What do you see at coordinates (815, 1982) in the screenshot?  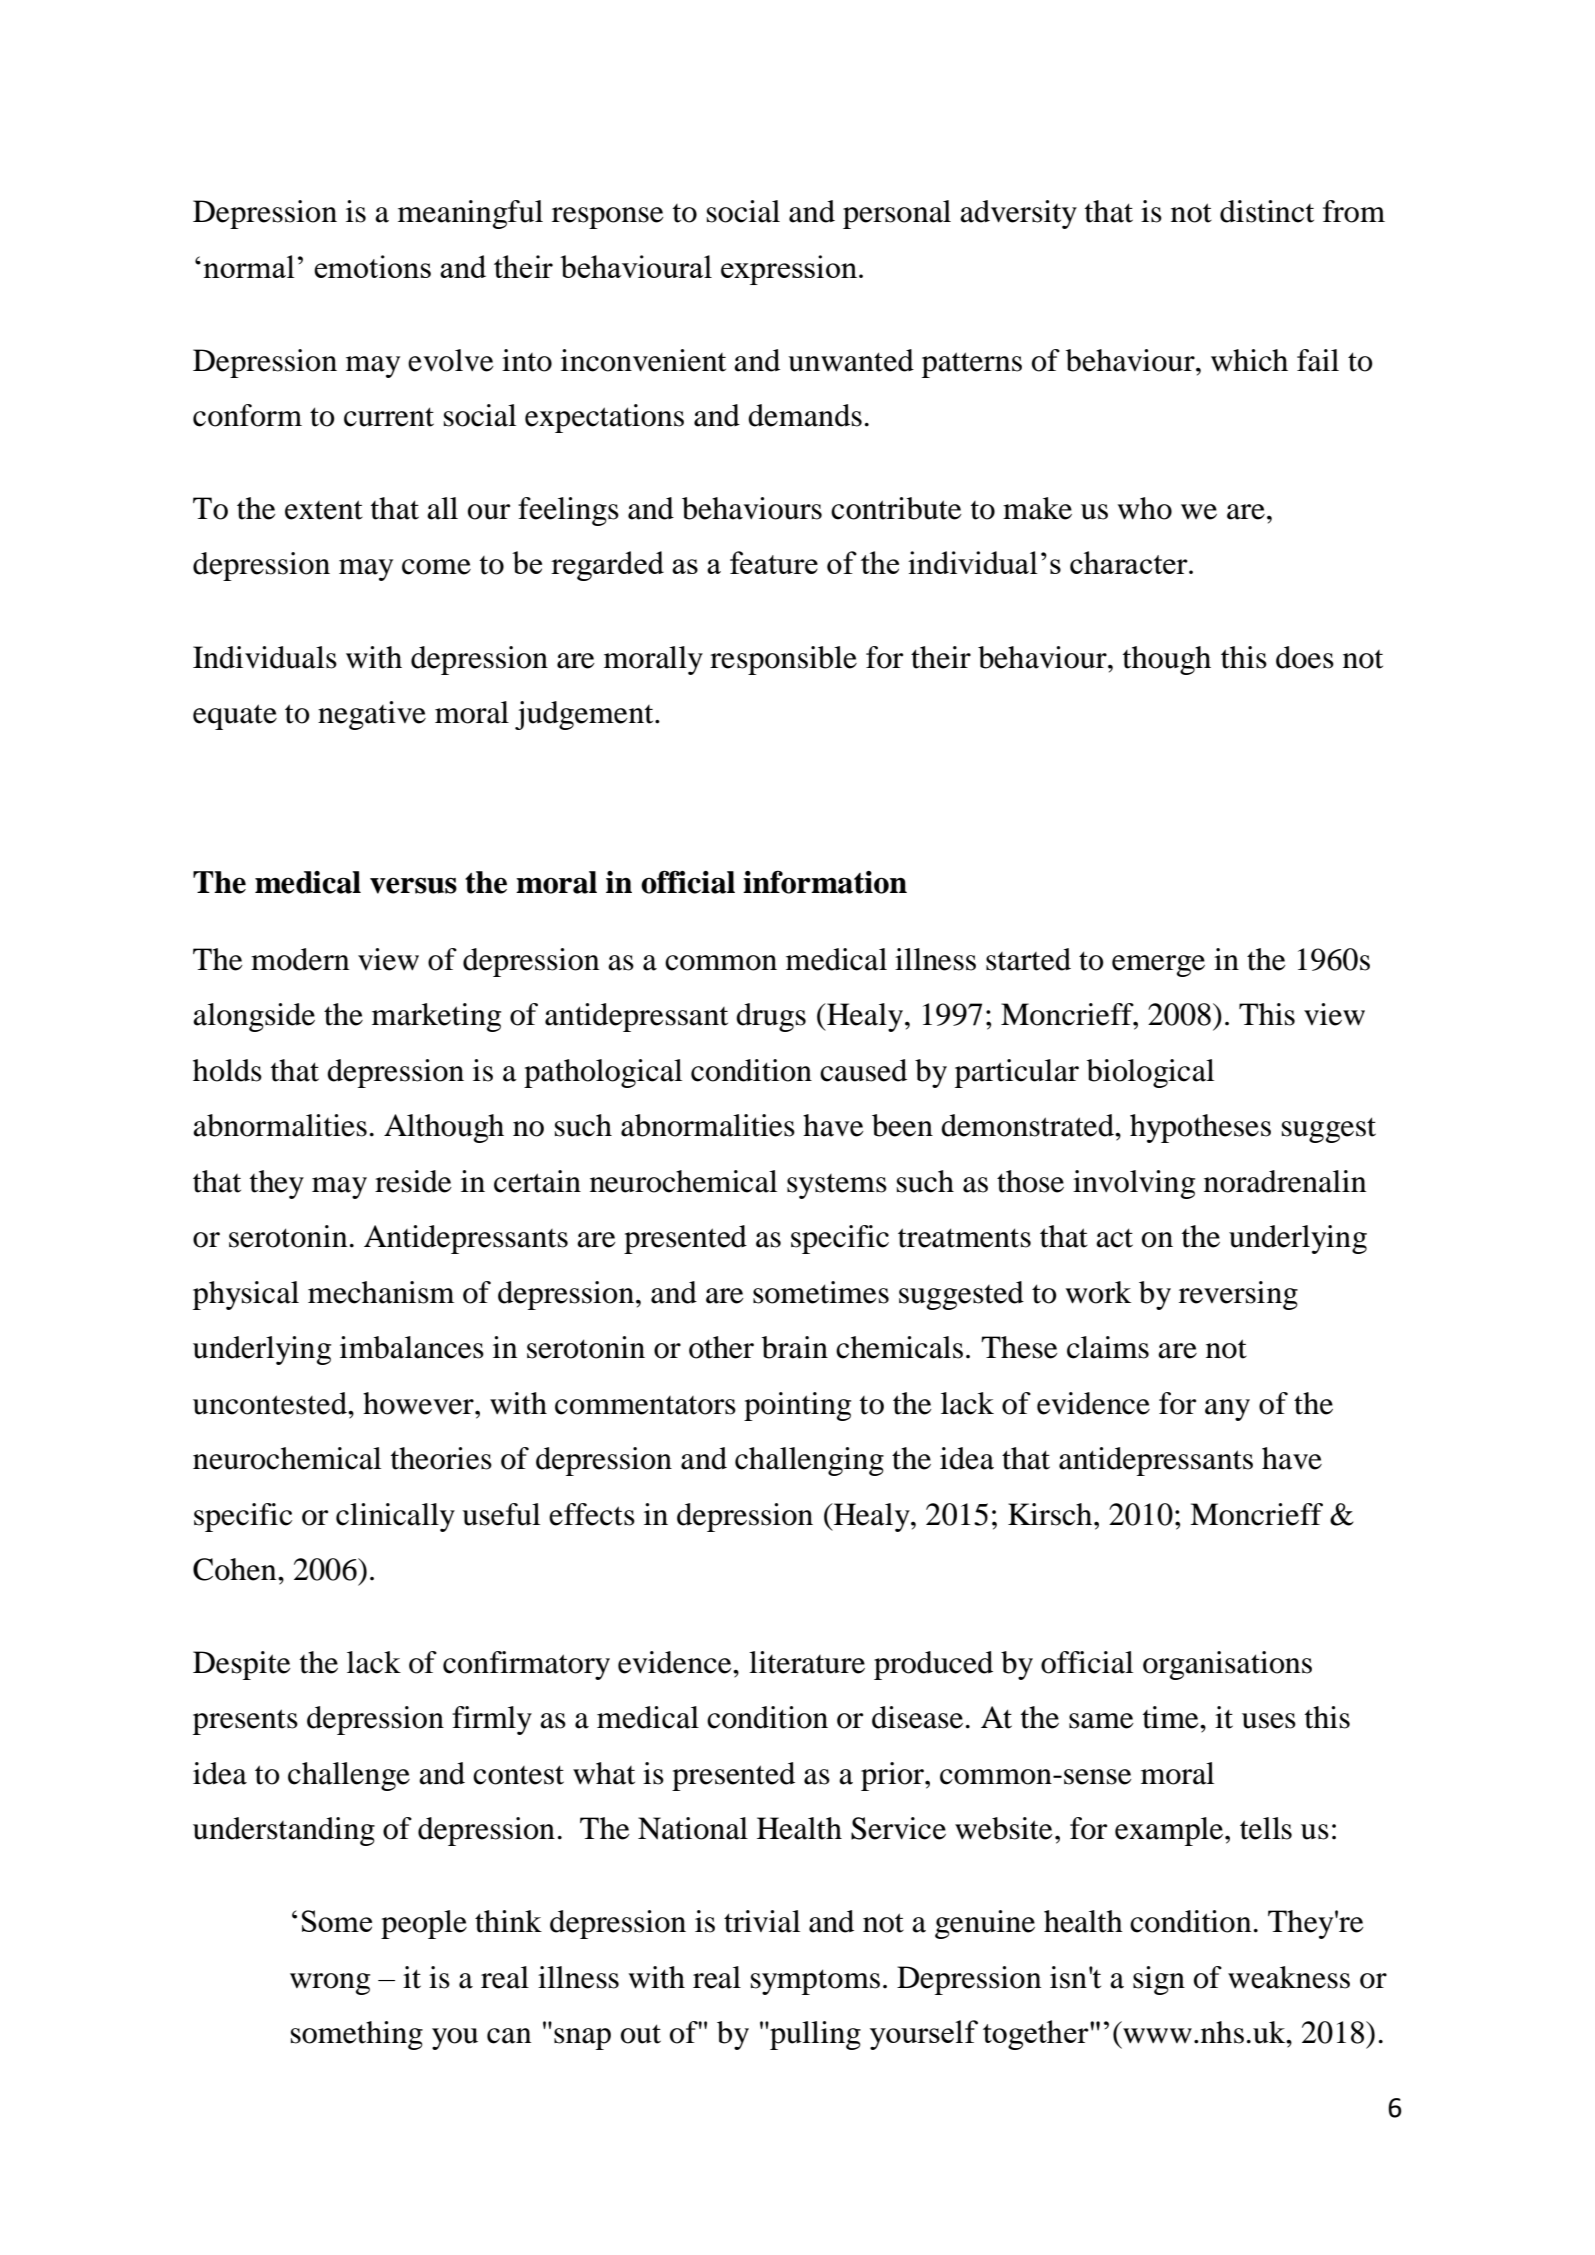 I see `symptoms` at bounding box center [815, 1982].
